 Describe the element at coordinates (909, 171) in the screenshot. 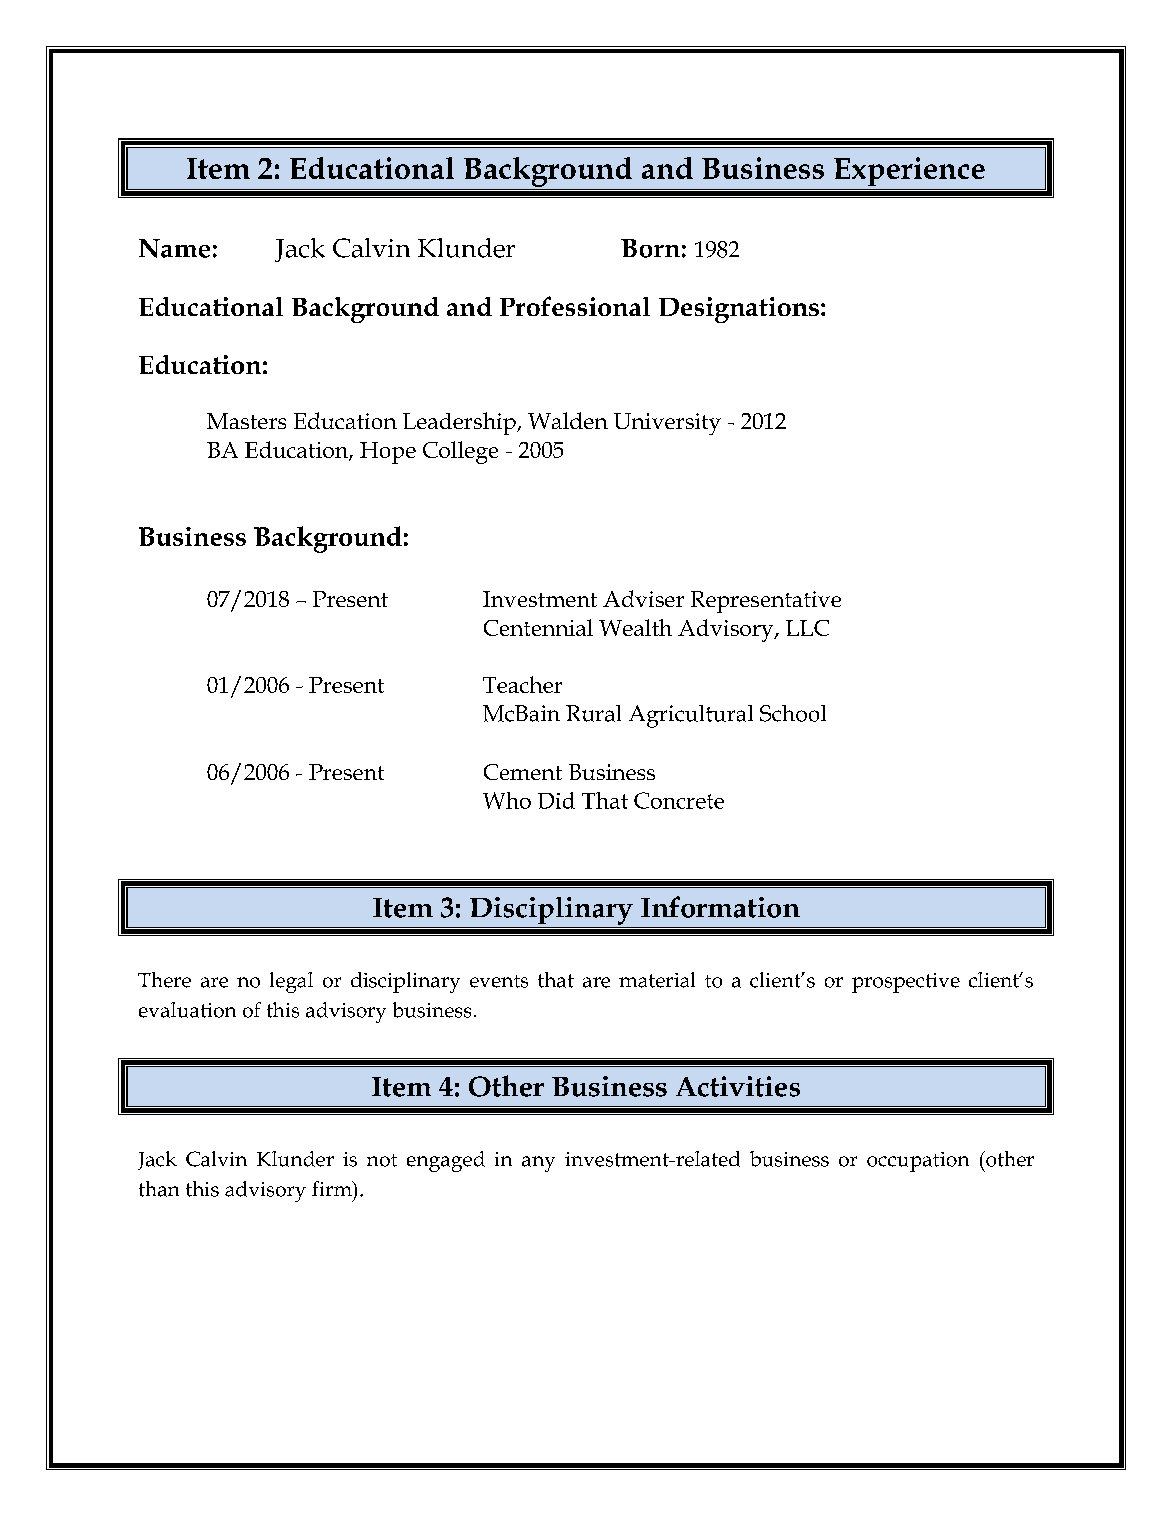

I see `Experience` at that location.
